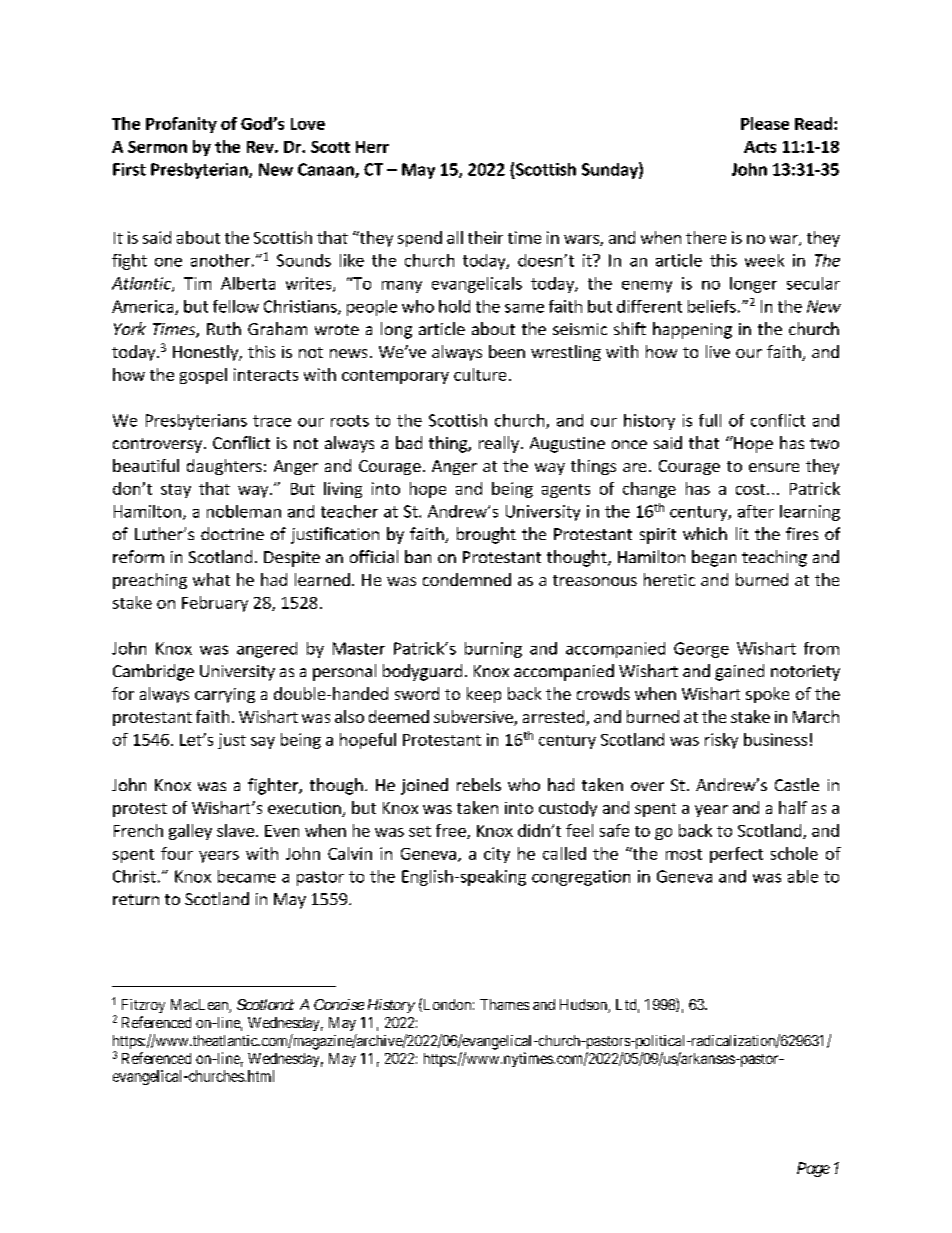  Describe the element at coordinates (339, 1004) in the document. I see `Concise` at that location.
